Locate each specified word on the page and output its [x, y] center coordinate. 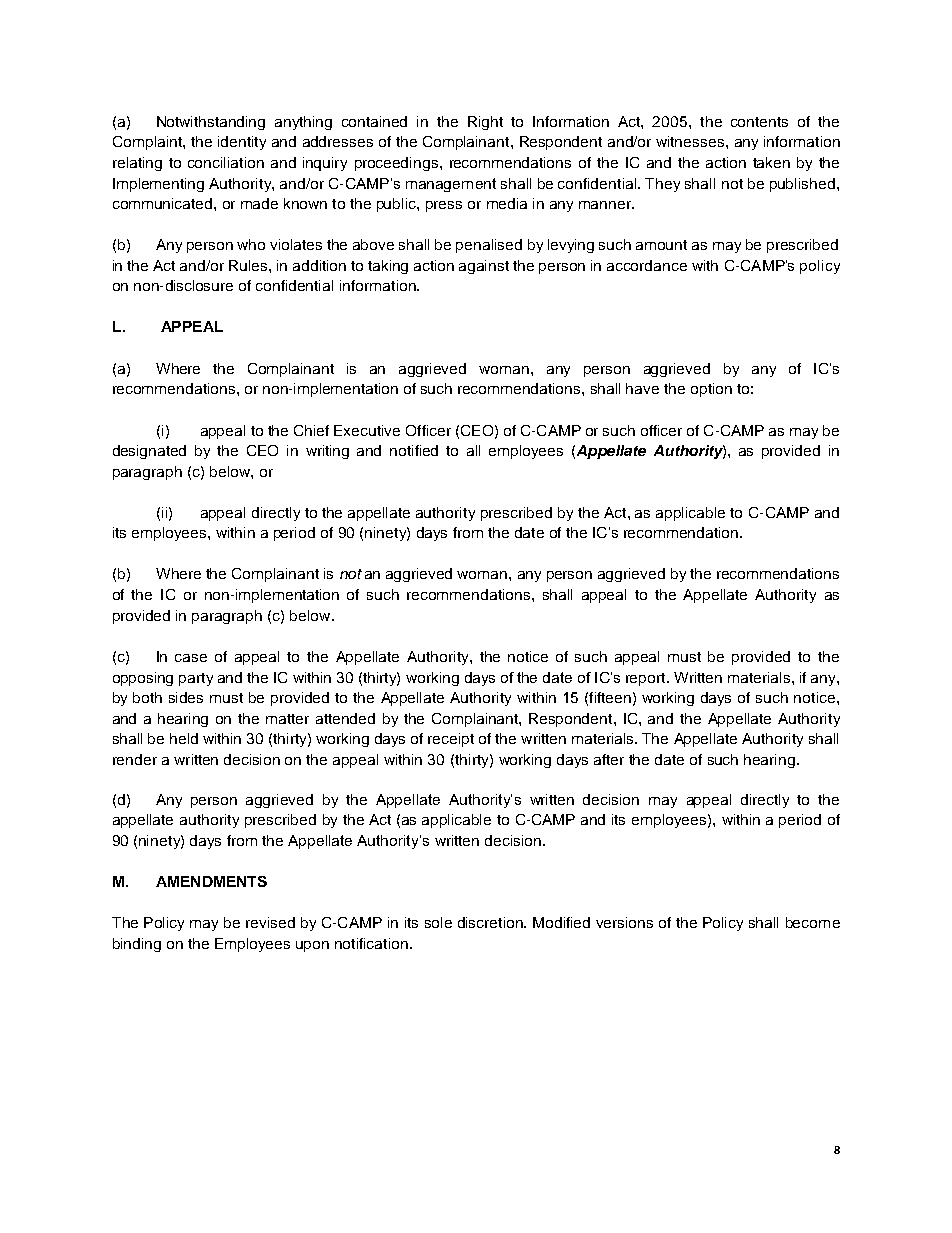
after [609, 759]
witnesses [690, 141]
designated [149, 452]
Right [485, 123]
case [191, 658]
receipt [451, 740]
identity [242, 143]
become [813, 922]
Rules [249, 265]
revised [270, 922]
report [647, 679]
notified [414, 450]
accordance [647, 265]
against [484, 267]
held [184, 738]
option [711, 390]
